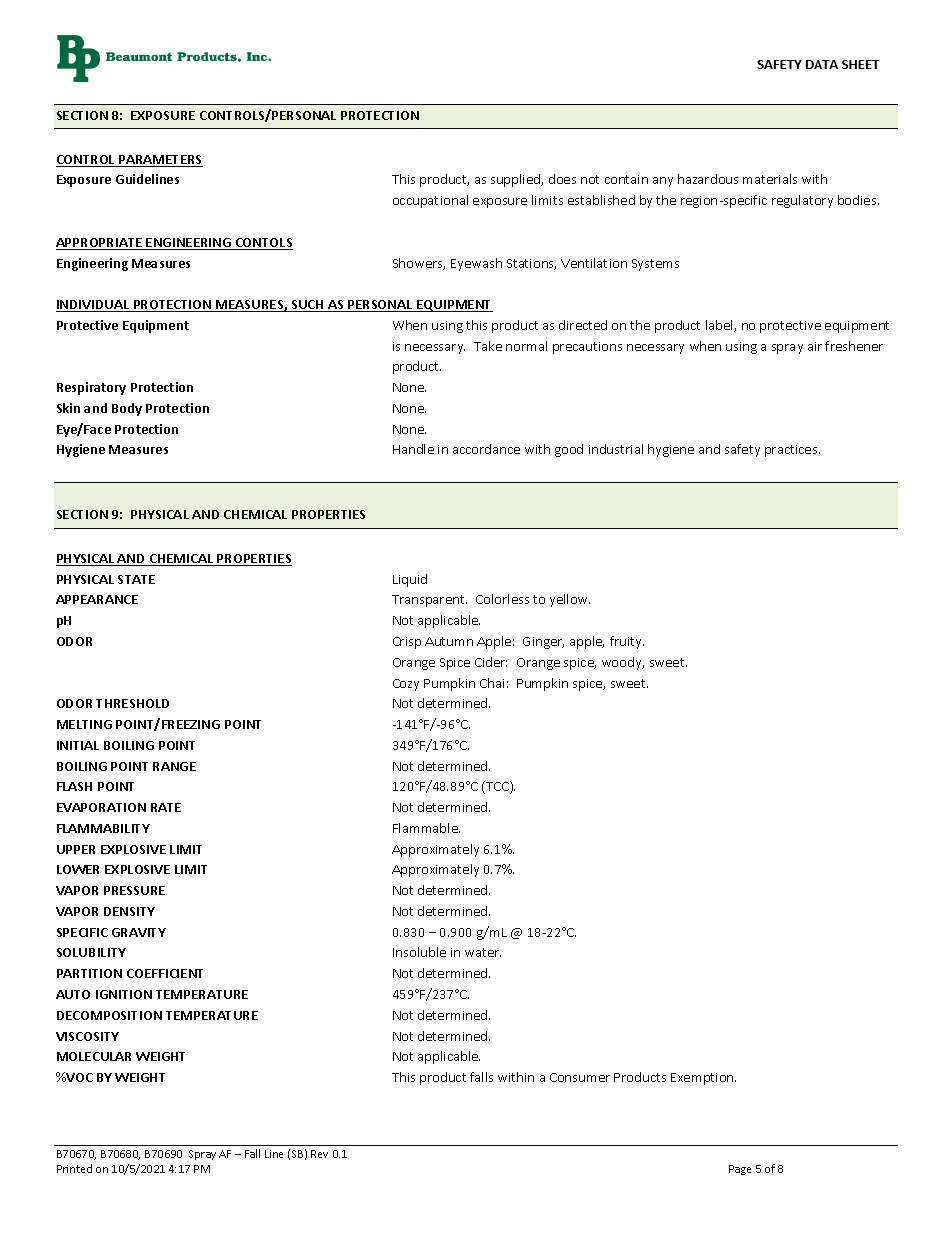 The height and width of the page is (1233, 952). What do you see at coordinates (430, 201) in the page?
I see `occupational` at bounding box center [430, 201].
